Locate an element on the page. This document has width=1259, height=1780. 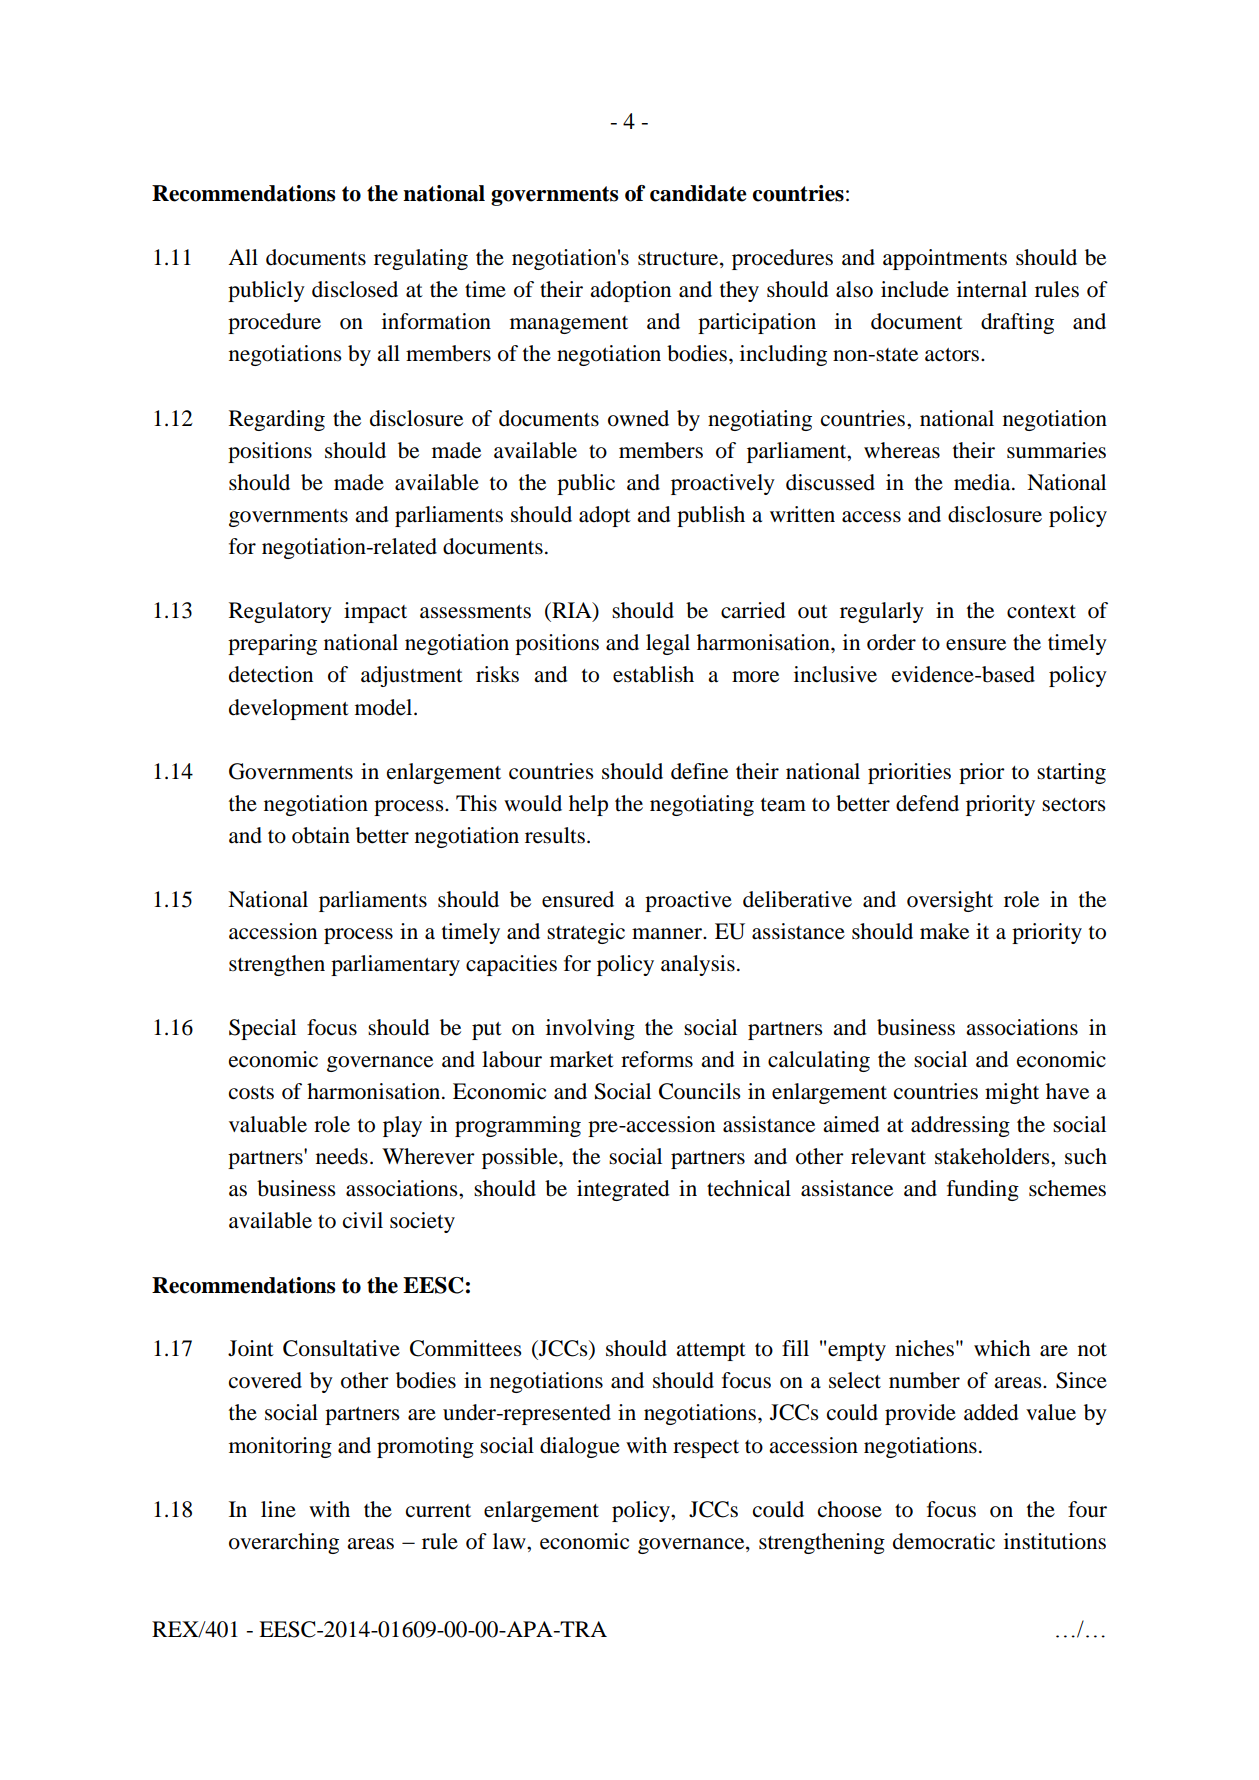
integrated is located at coordinates (623, 1190).
